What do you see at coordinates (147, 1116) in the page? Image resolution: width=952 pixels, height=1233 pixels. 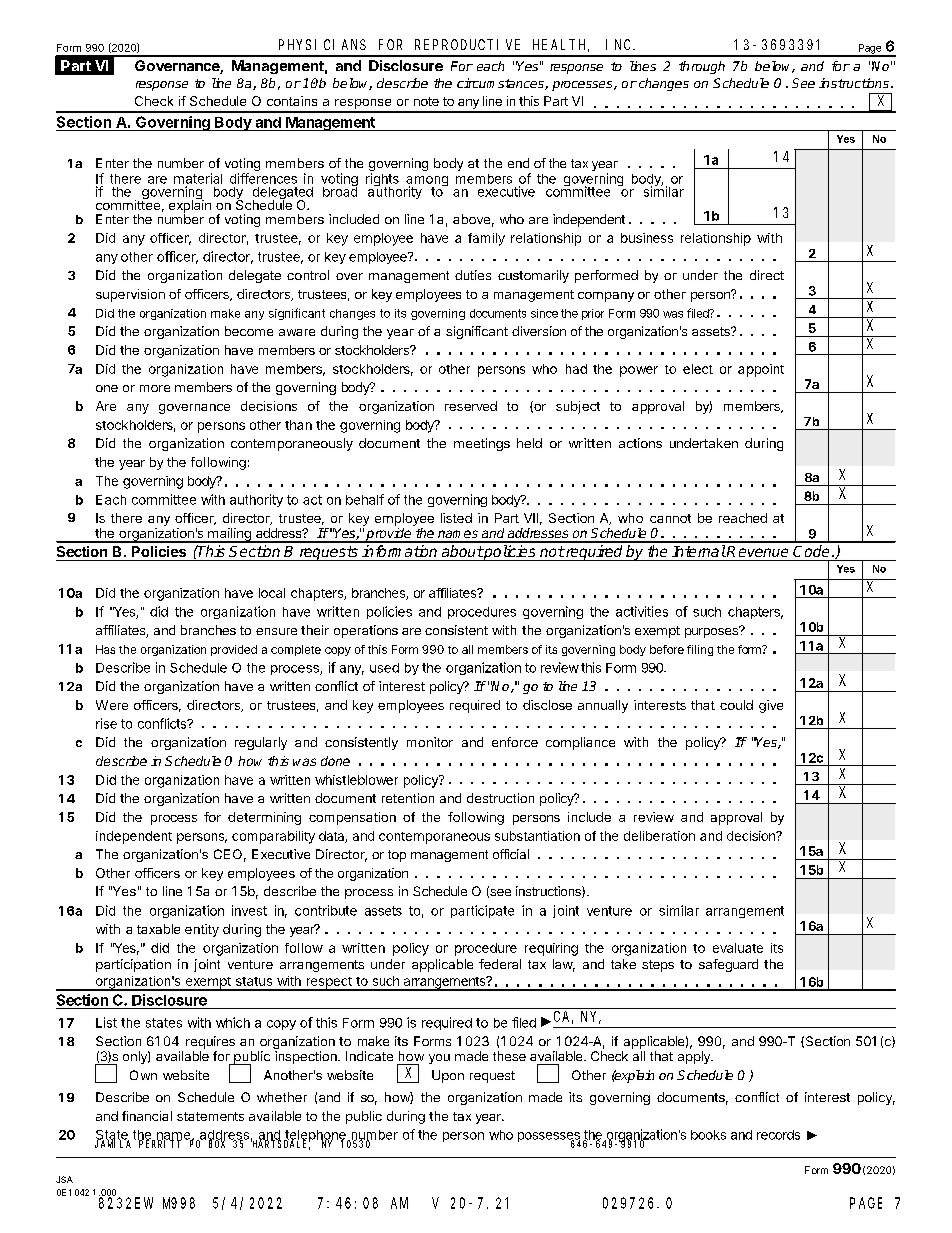 I see `financial` at bounding box center [147, 1116].
